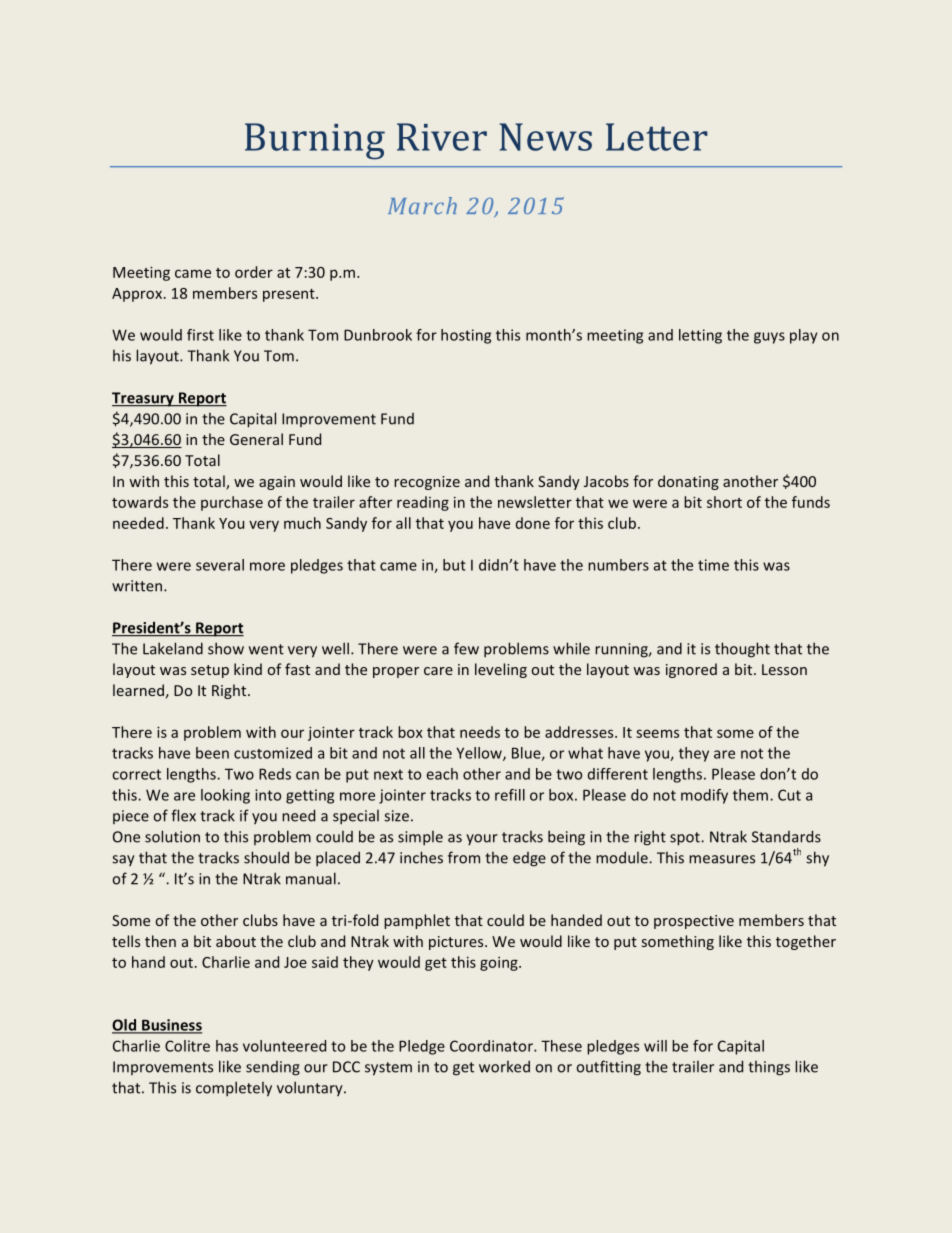 Image resolution: width=952 pixels, height=1233 pixels. Describe the element at coordinates (492, 1046) in the page. I see `Coordinator` at that location.
